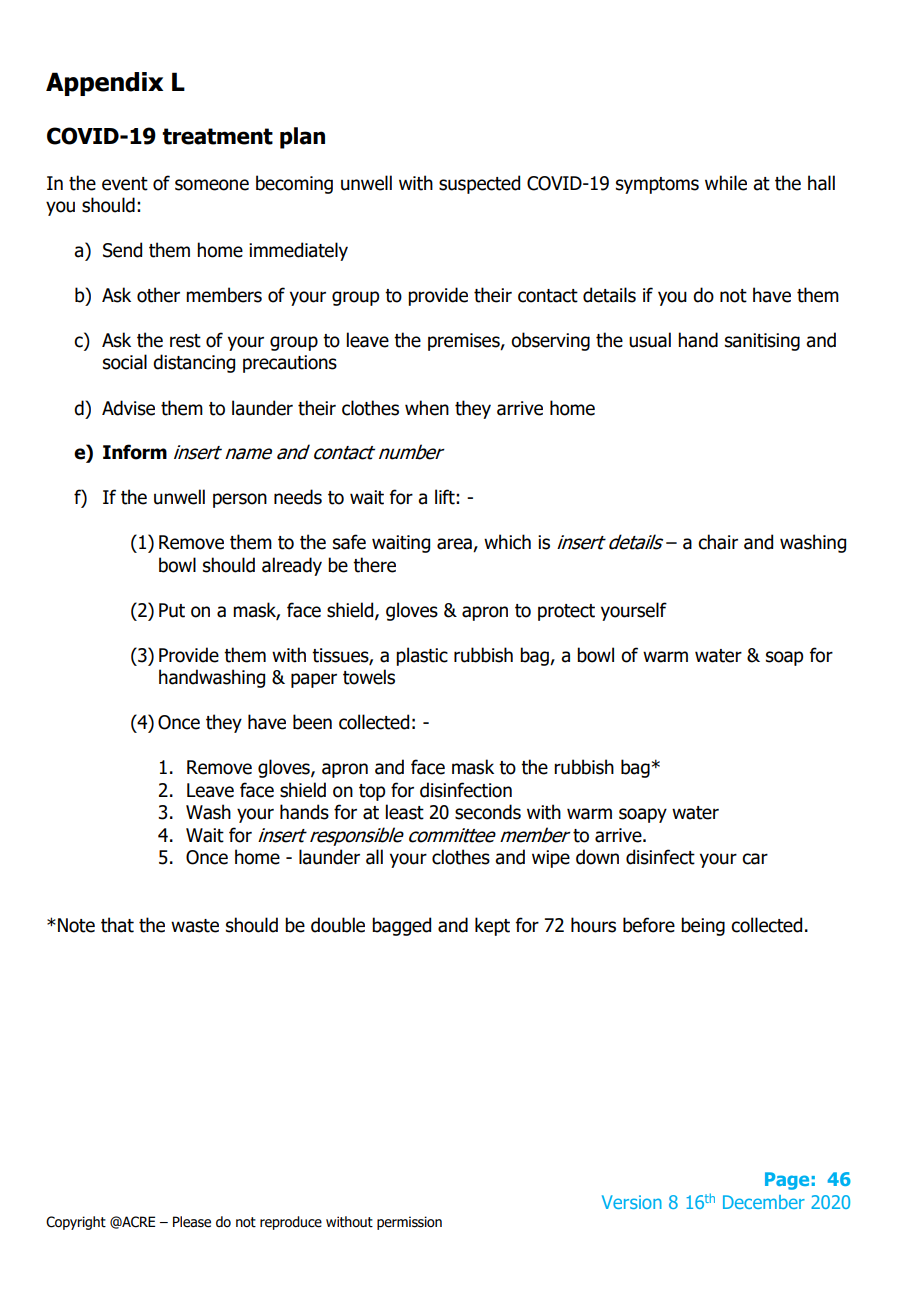 The height and width of the screenshot is (1307, 924). Describe the element at coordinates (172, 610) in the screenshot. I see `Put` at that location.
